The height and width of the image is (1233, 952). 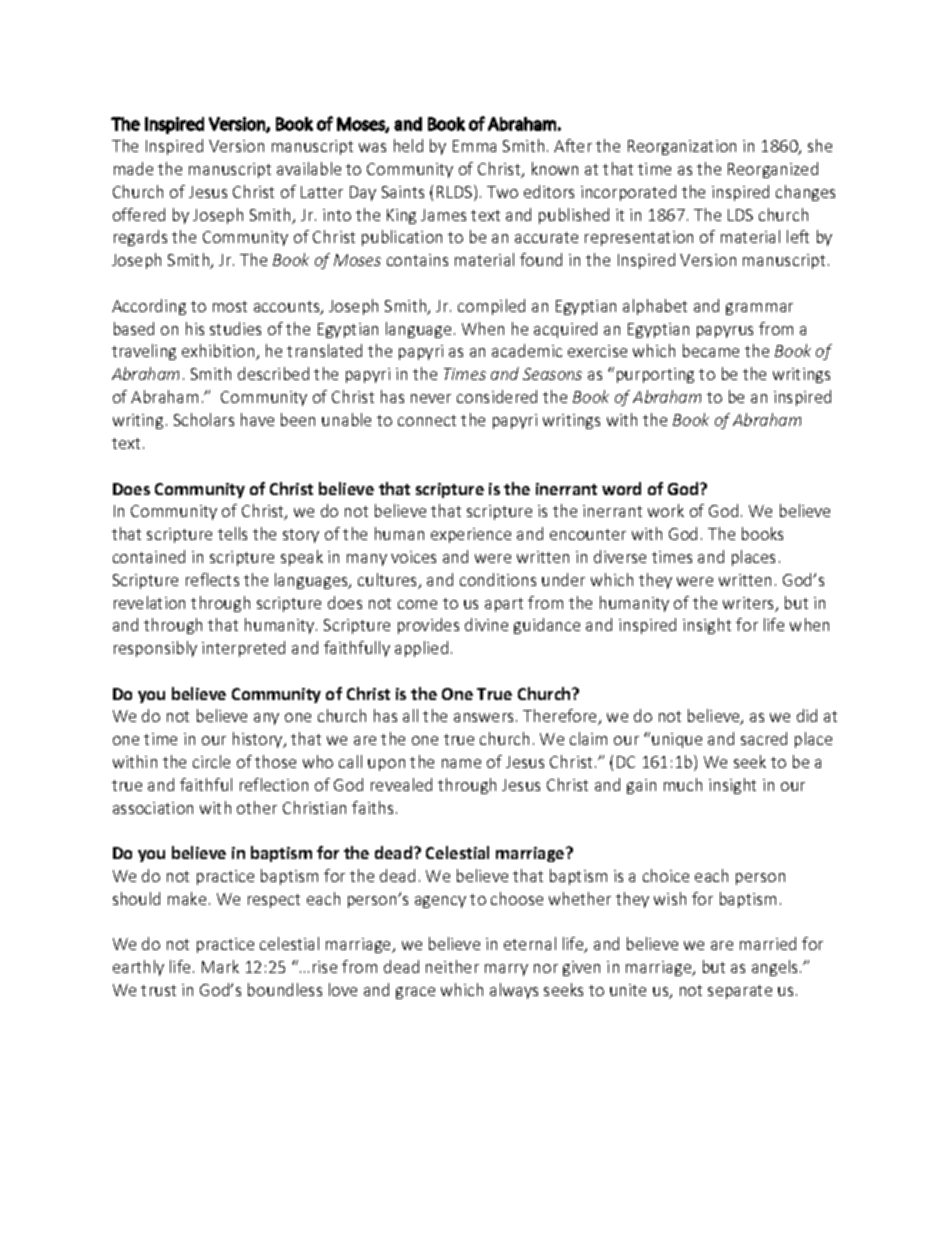 What do you see at coordinates (764, 738) in the image?
I see `sacred` at bounding box center [764, 738].
